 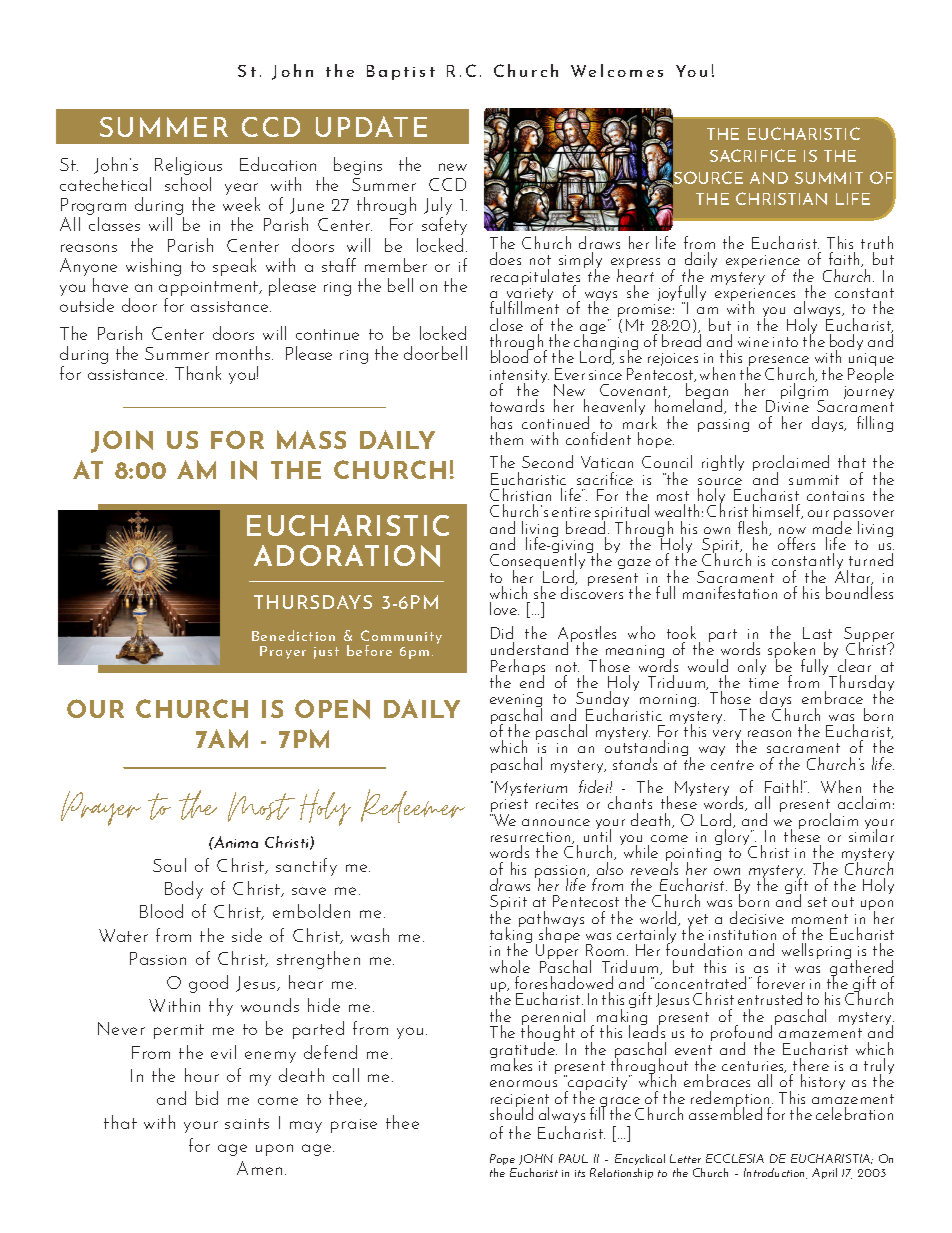 What do you see at coordinates (293, 635) in the screenshot?
I see `Benediction` at bounding box center [293, 635].
